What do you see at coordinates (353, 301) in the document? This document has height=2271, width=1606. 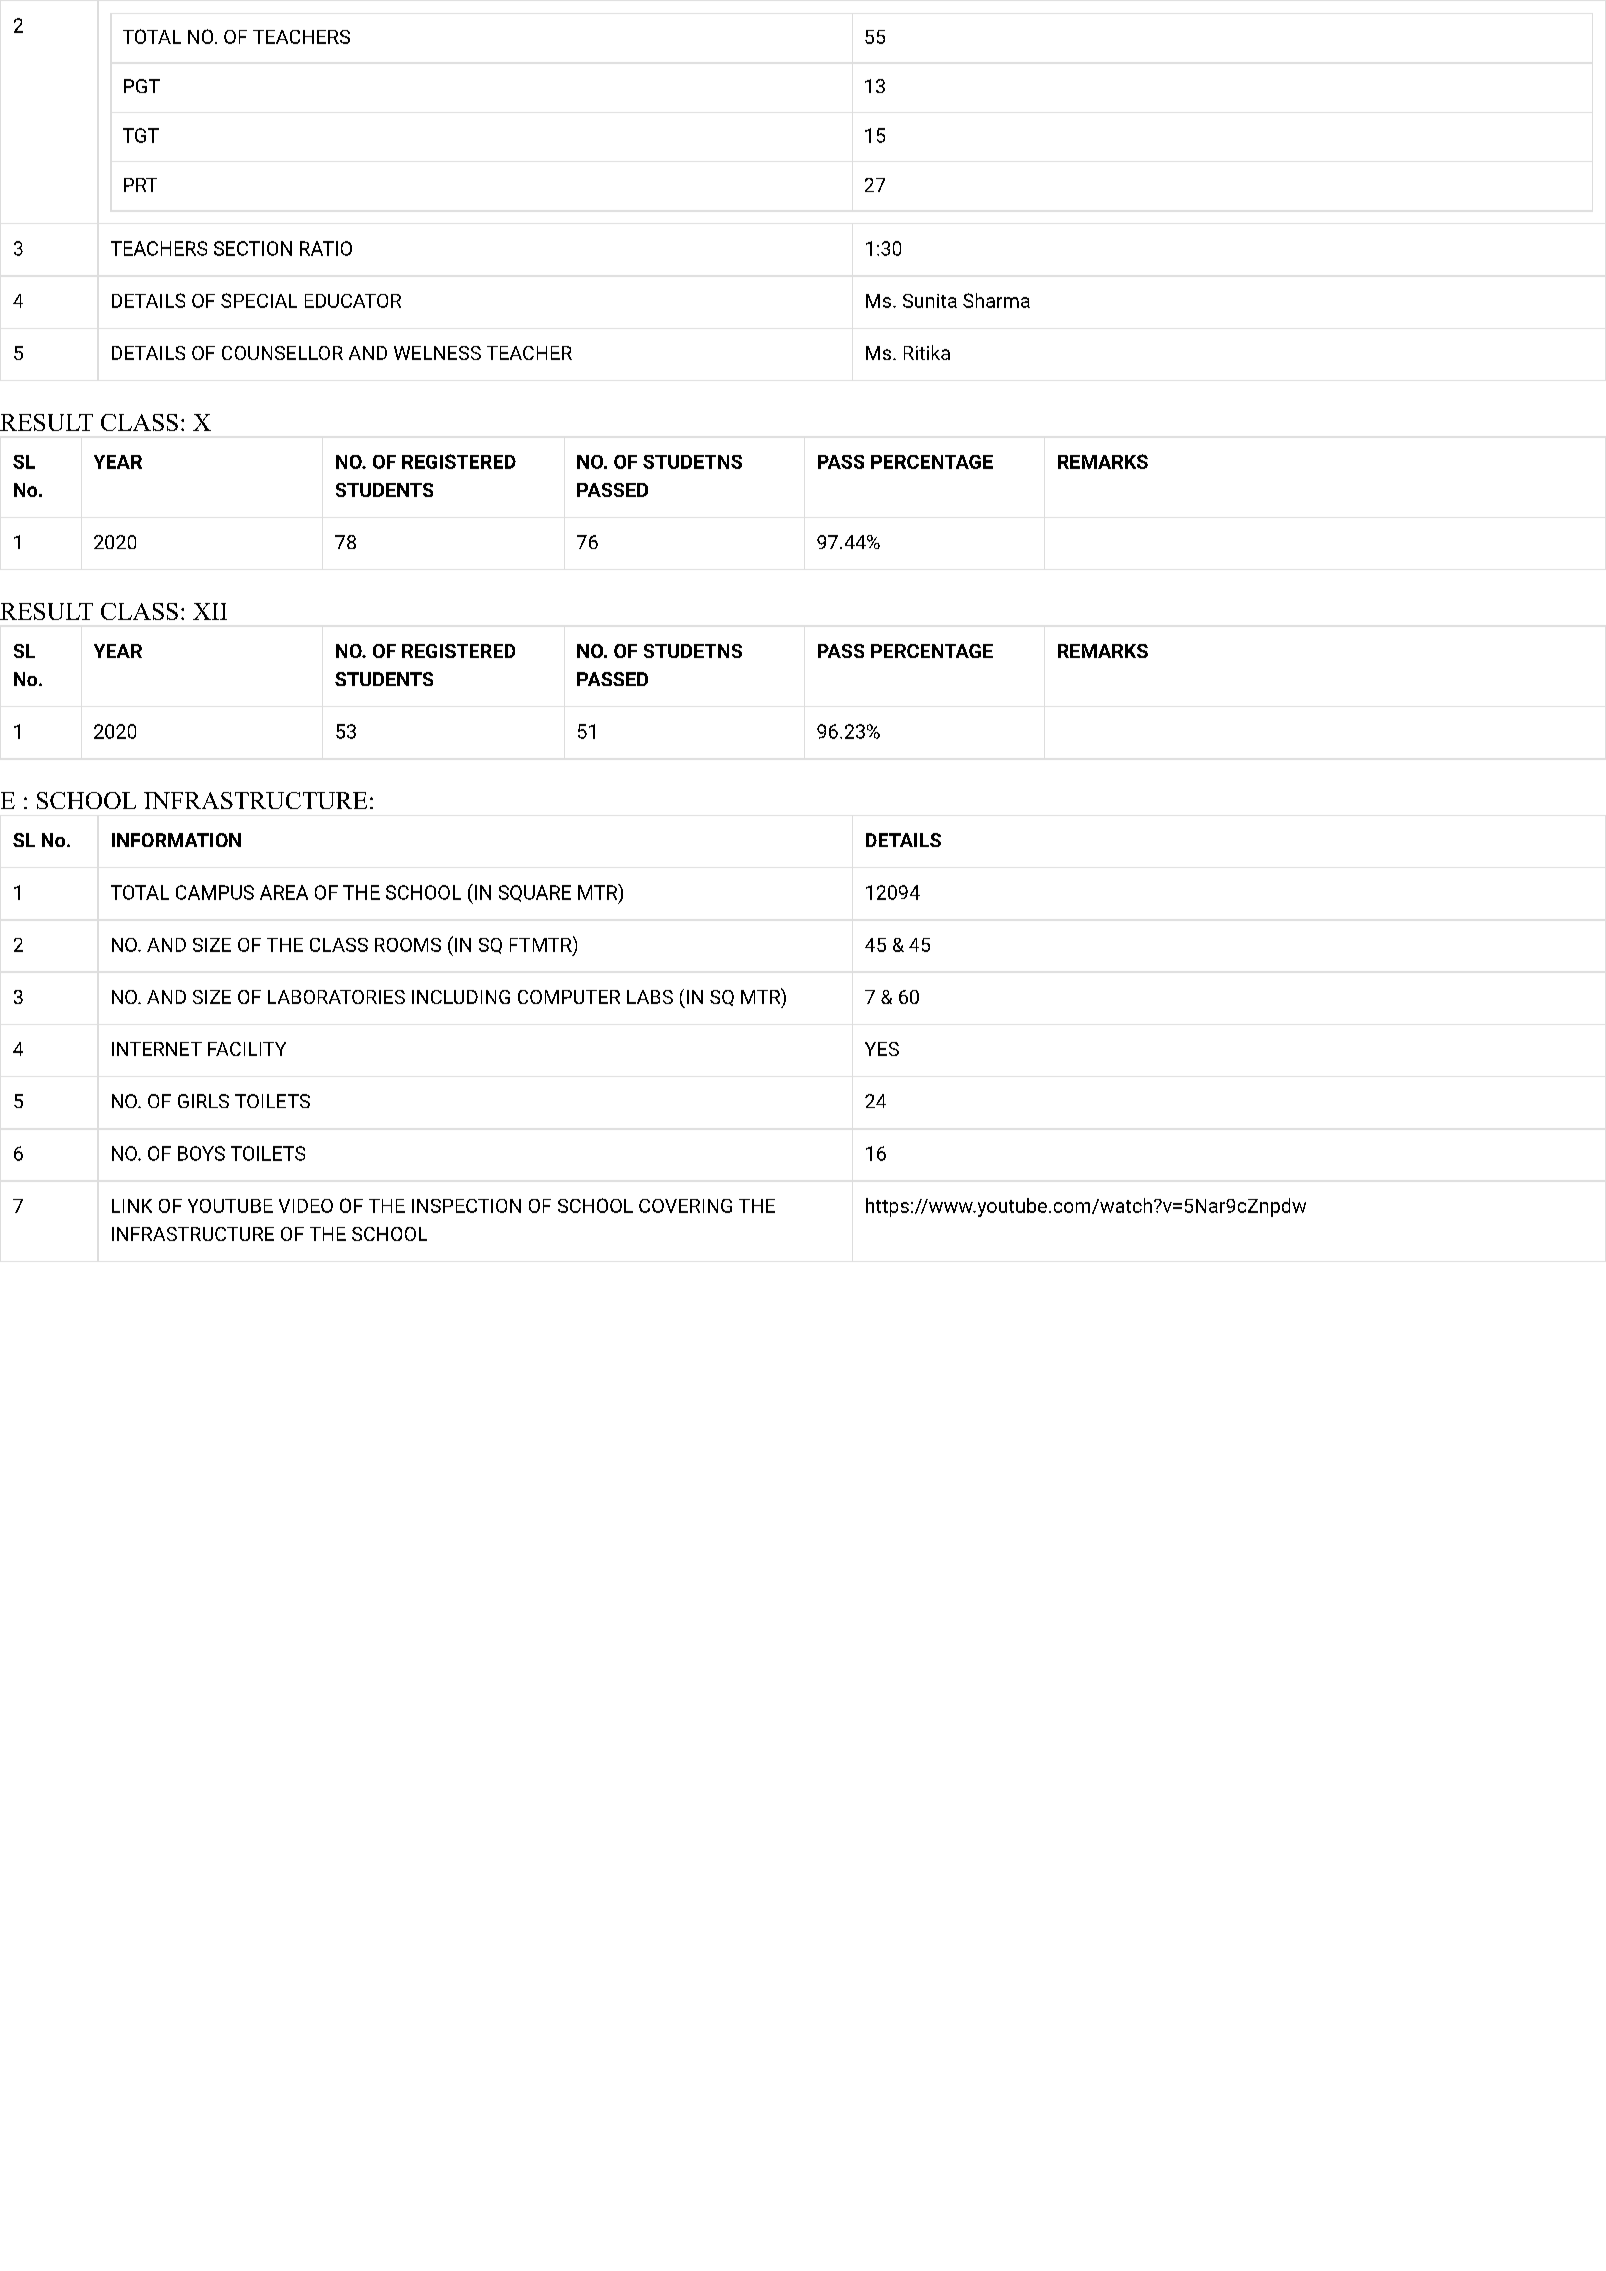 I see `EDUCATOR` at bounding box center [353, 301].
